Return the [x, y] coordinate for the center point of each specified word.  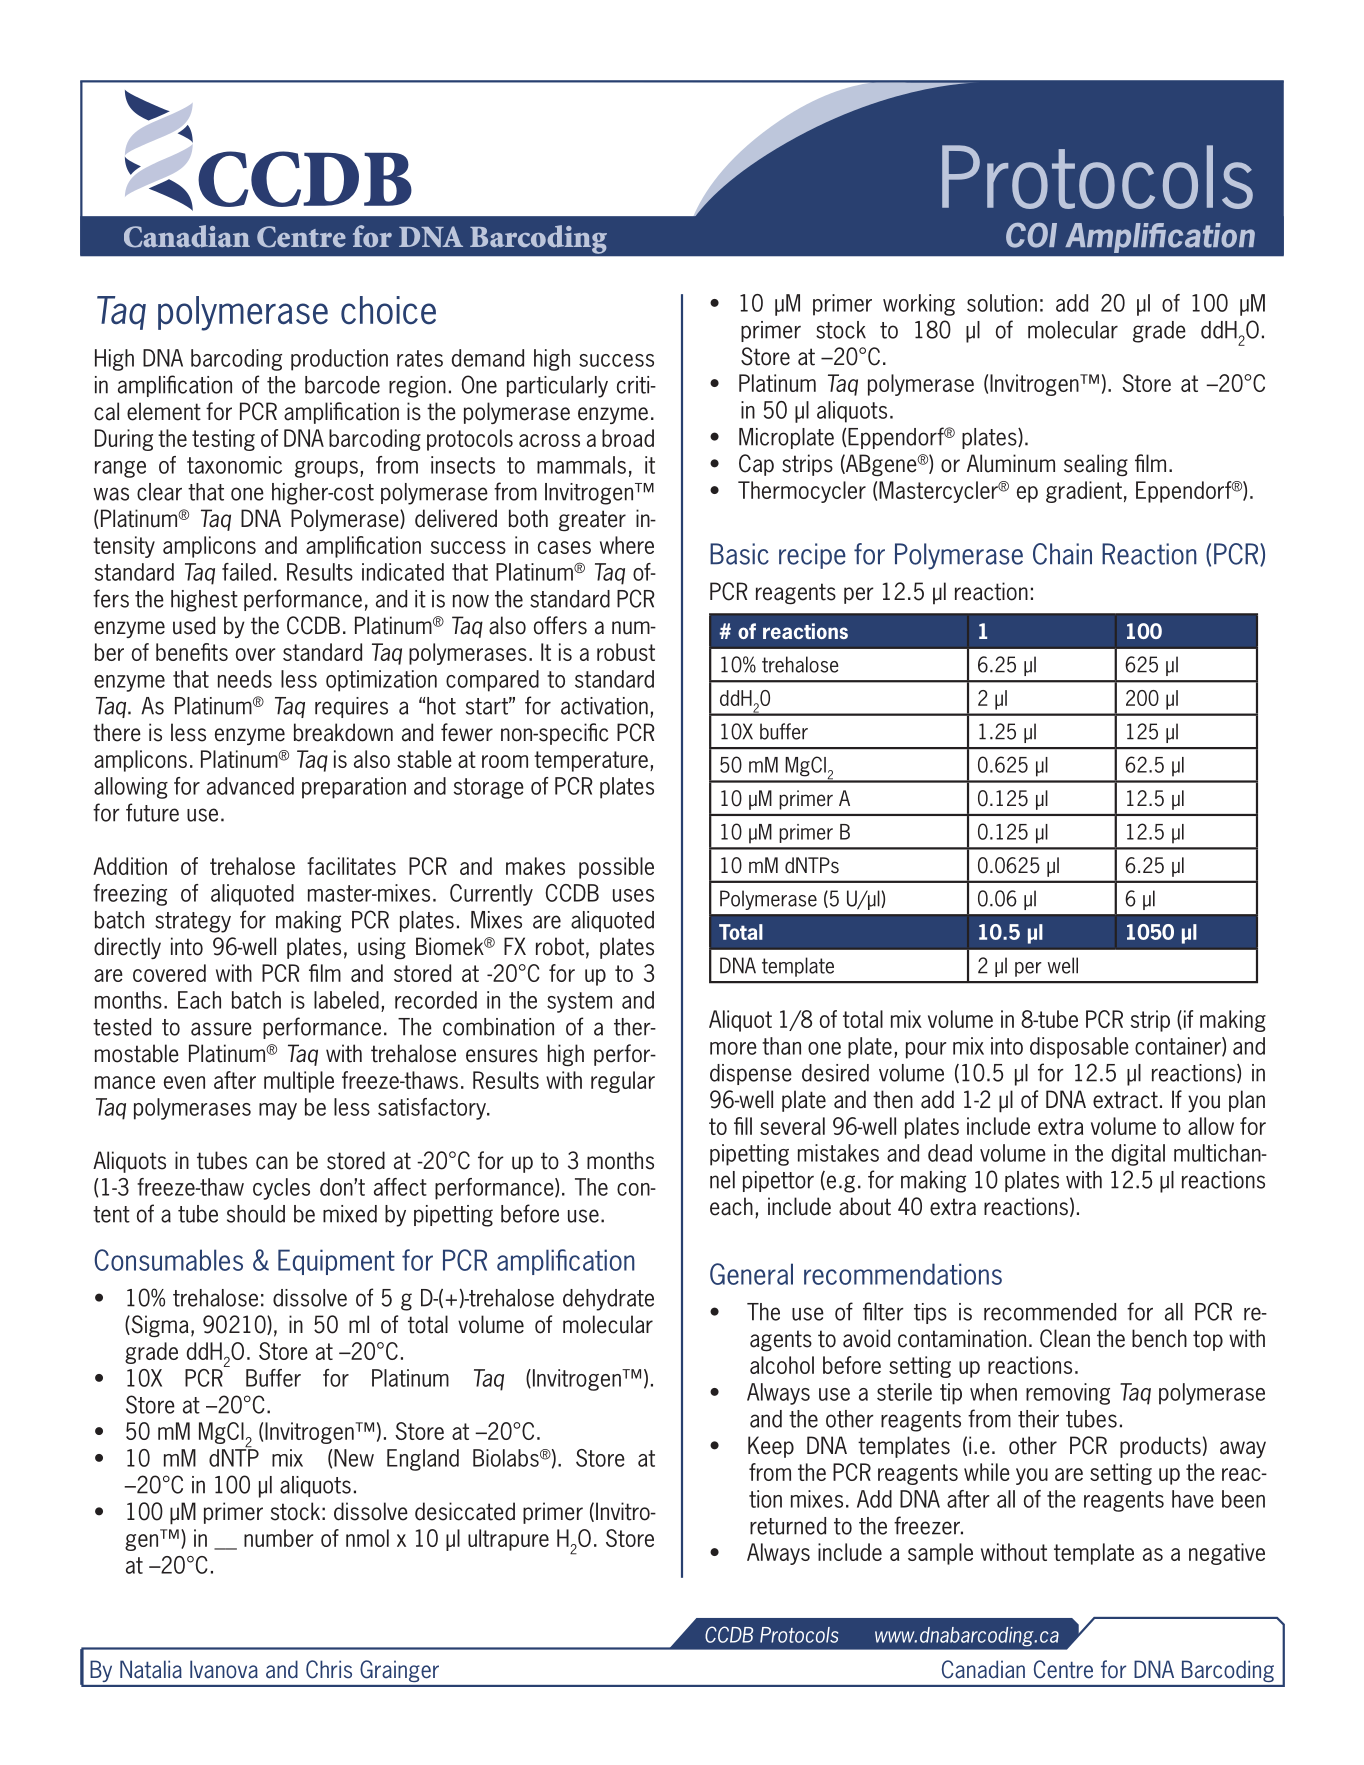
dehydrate [608, 1300]
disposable [1079, 1048]
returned [788, 1526]
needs [245, 679]
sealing [1096, 465]
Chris [329, 1669]
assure [221, 1029]
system [579, 1002]
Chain [1062, 554]
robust [626, 652]
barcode [342, 385]
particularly [557, 387]
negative [1227, 1554]
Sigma [159, 1326]
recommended [1050, 1312]
